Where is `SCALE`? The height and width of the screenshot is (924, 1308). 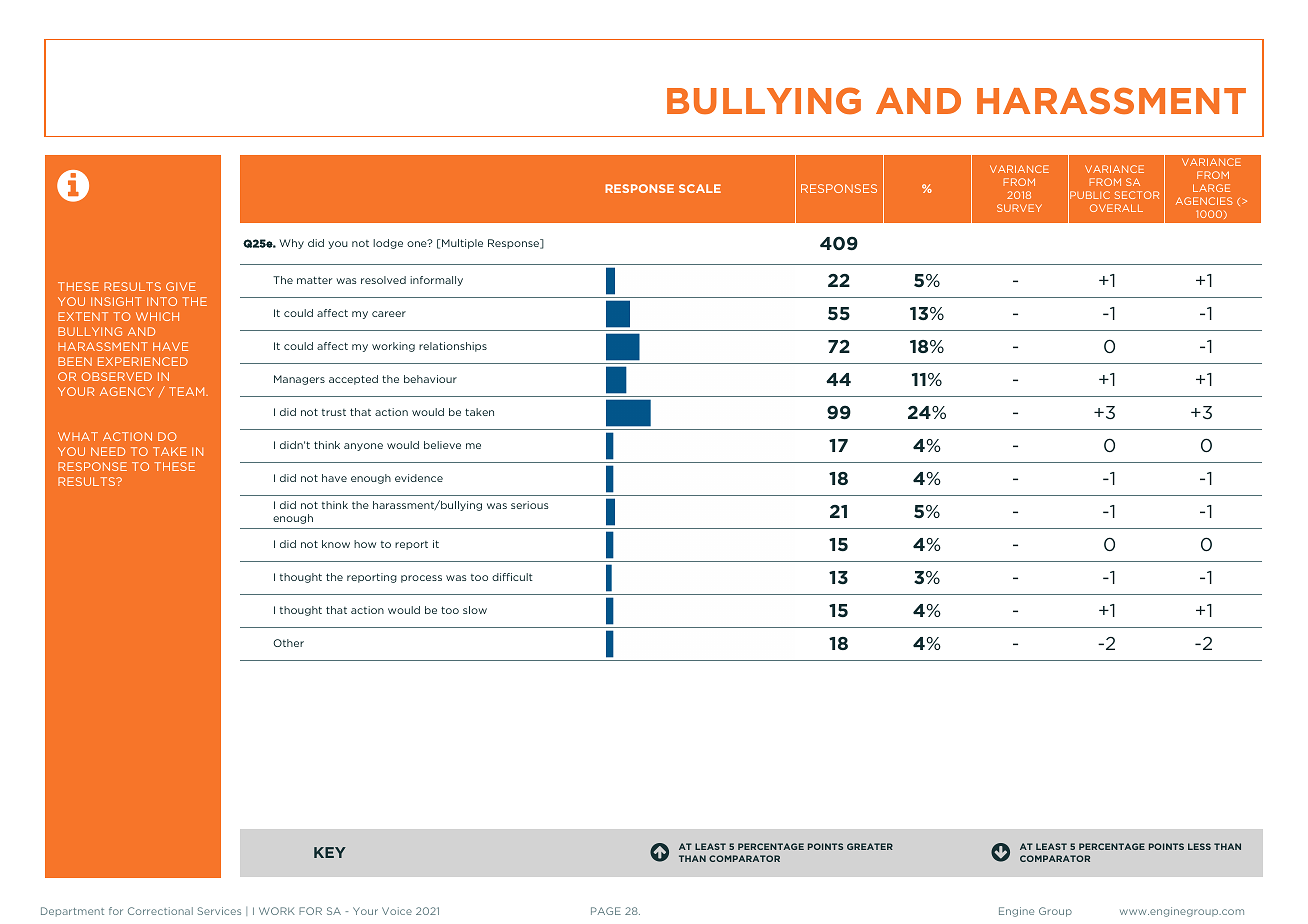 SCALE is located at coordinates (700, 188).
